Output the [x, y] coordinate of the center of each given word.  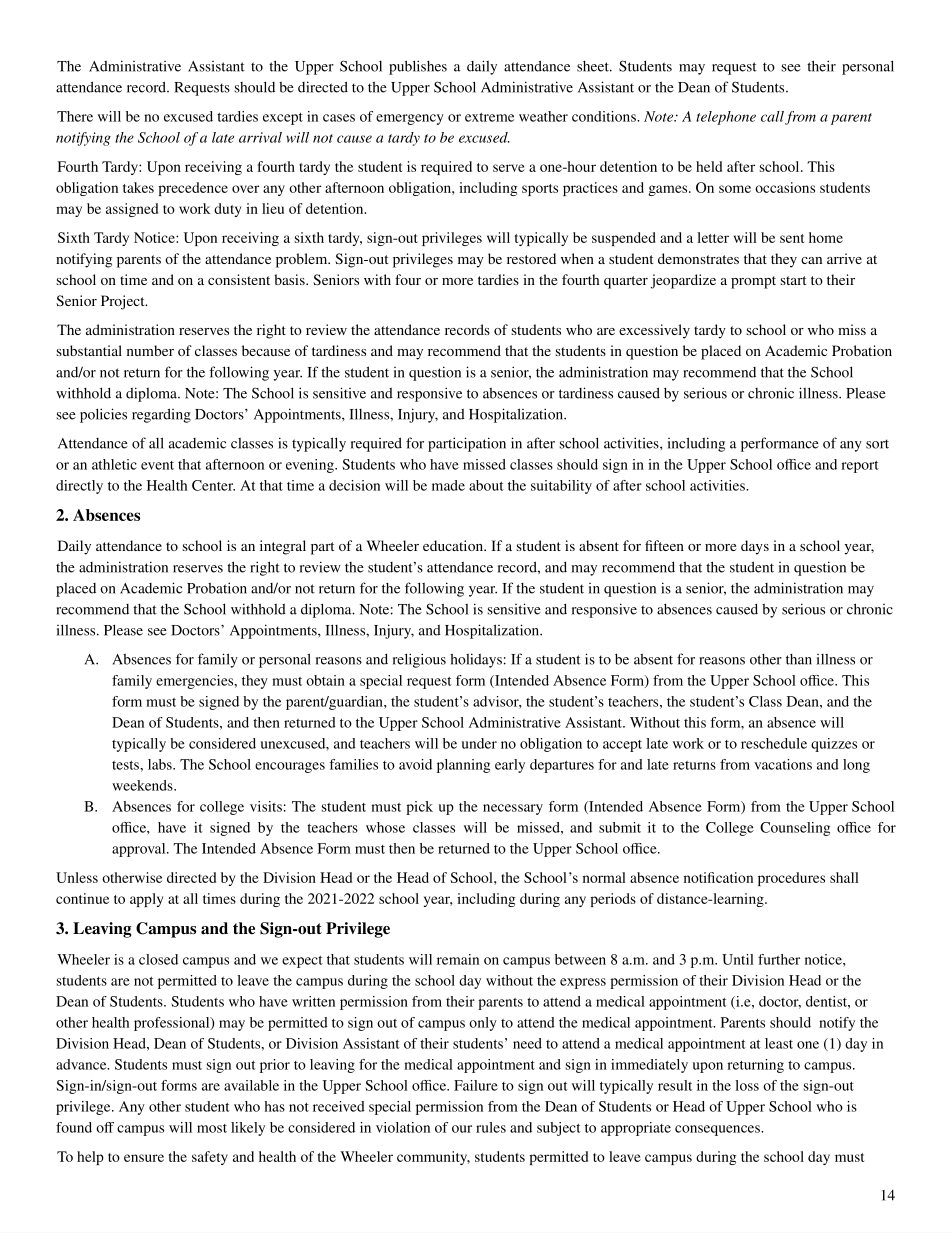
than [799, 659]
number [150, 350]
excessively [654, 331]
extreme [489, 117]
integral [283, 547]
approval [140, 850]
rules [491, 1127]
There [75, 116]
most [212, 1128]
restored [531, 258]
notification [718, 877]
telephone [726, 118]
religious [419, 660]
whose [385, 827]
